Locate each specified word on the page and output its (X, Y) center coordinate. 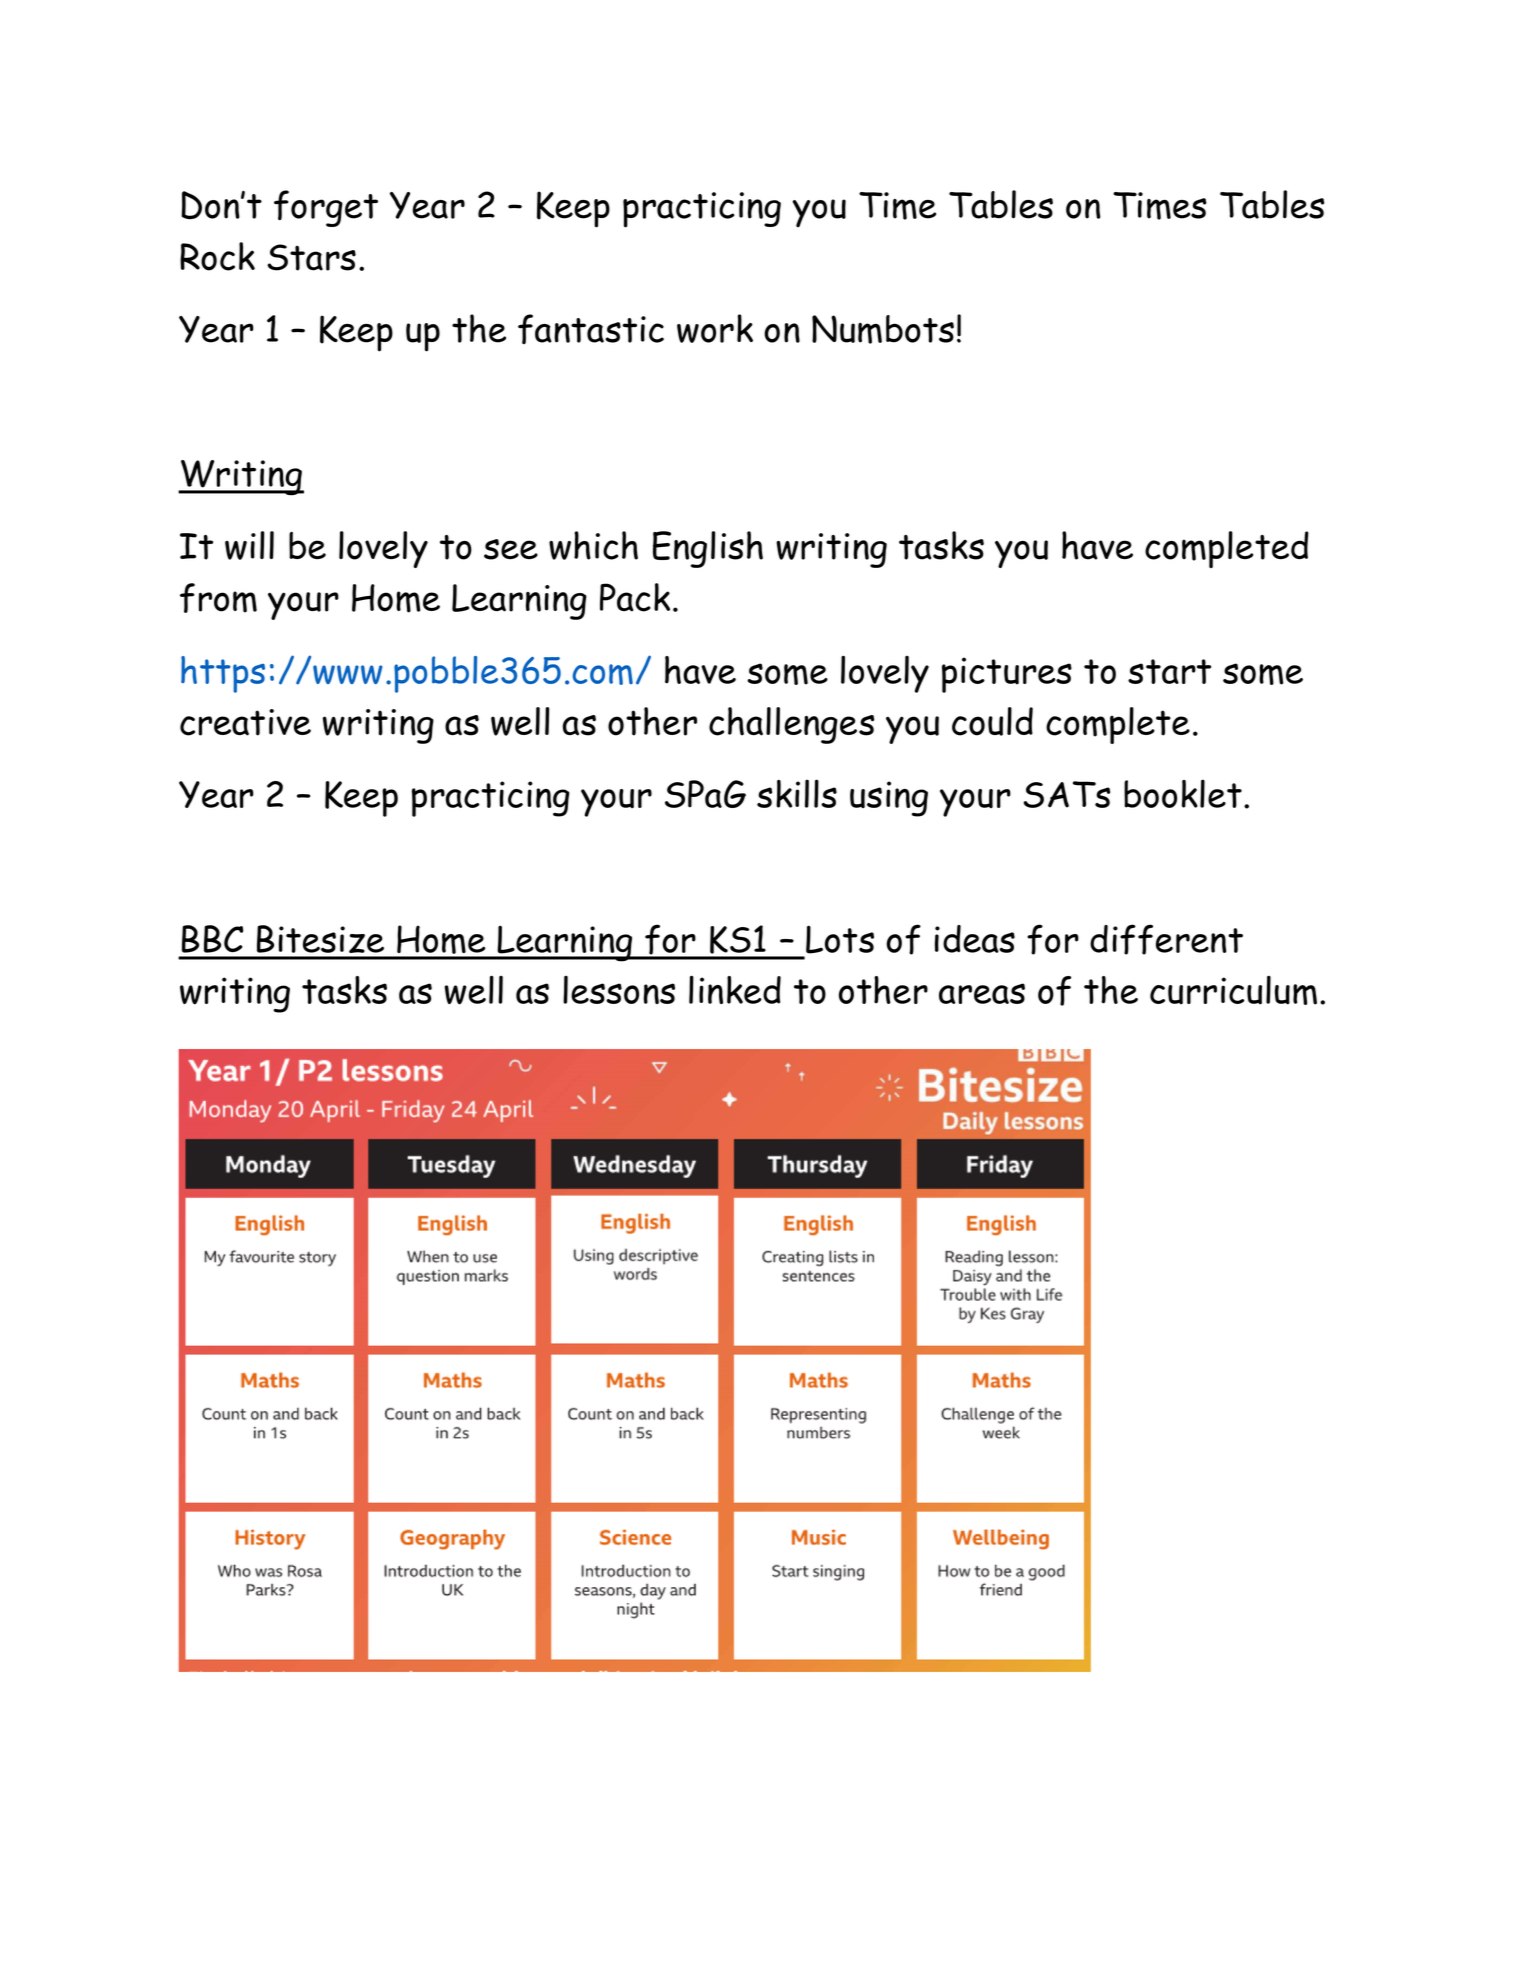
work (715, 328)
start (1169, 671)
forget (326, 208)
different (1166, 939)
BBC (212, 939)
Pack (635, 597)
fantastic (591, 329)
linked (735, 989)
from (218, 598)
